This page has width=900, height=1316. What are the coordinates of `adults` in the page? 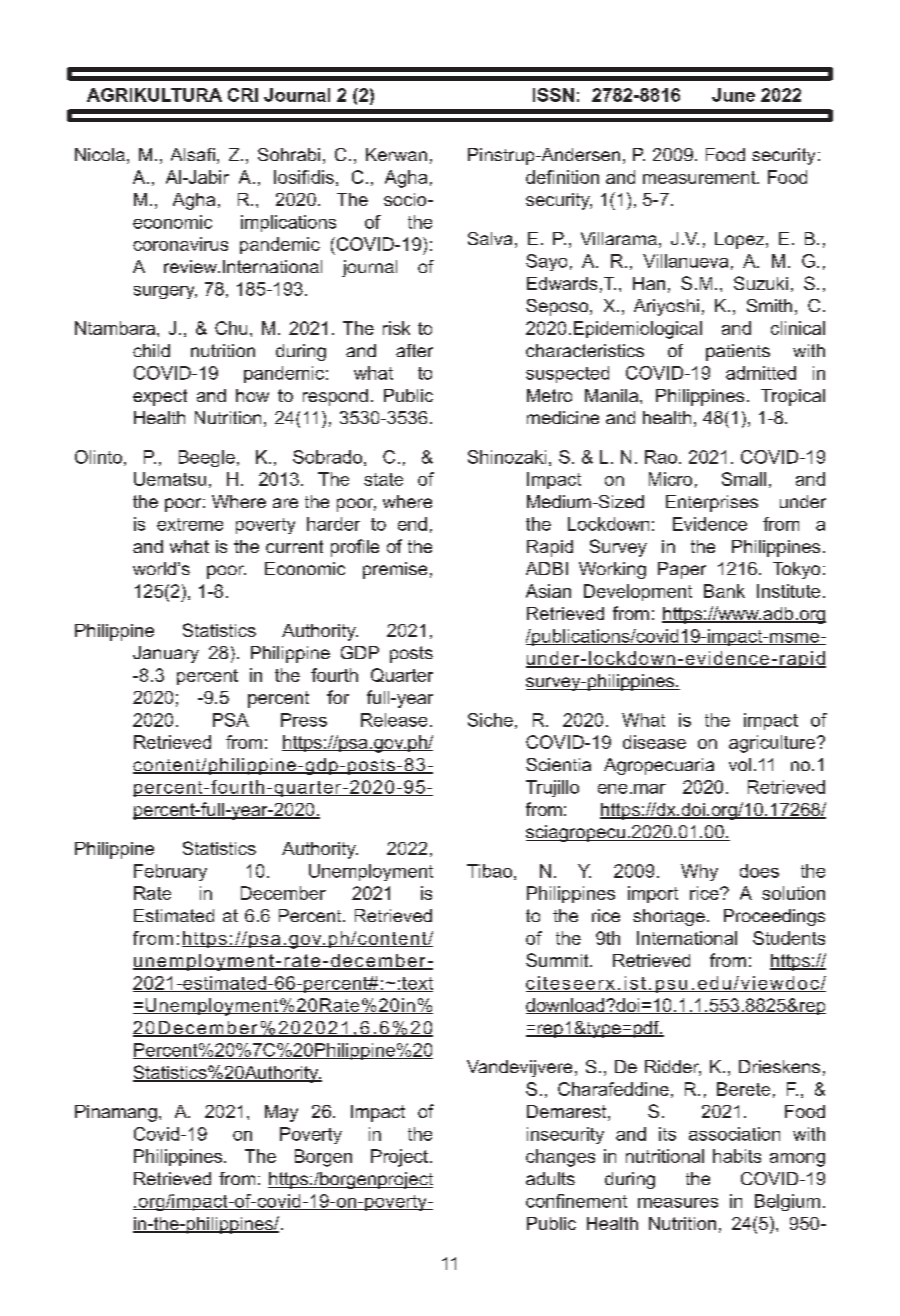 It's located at (550, 1178).
